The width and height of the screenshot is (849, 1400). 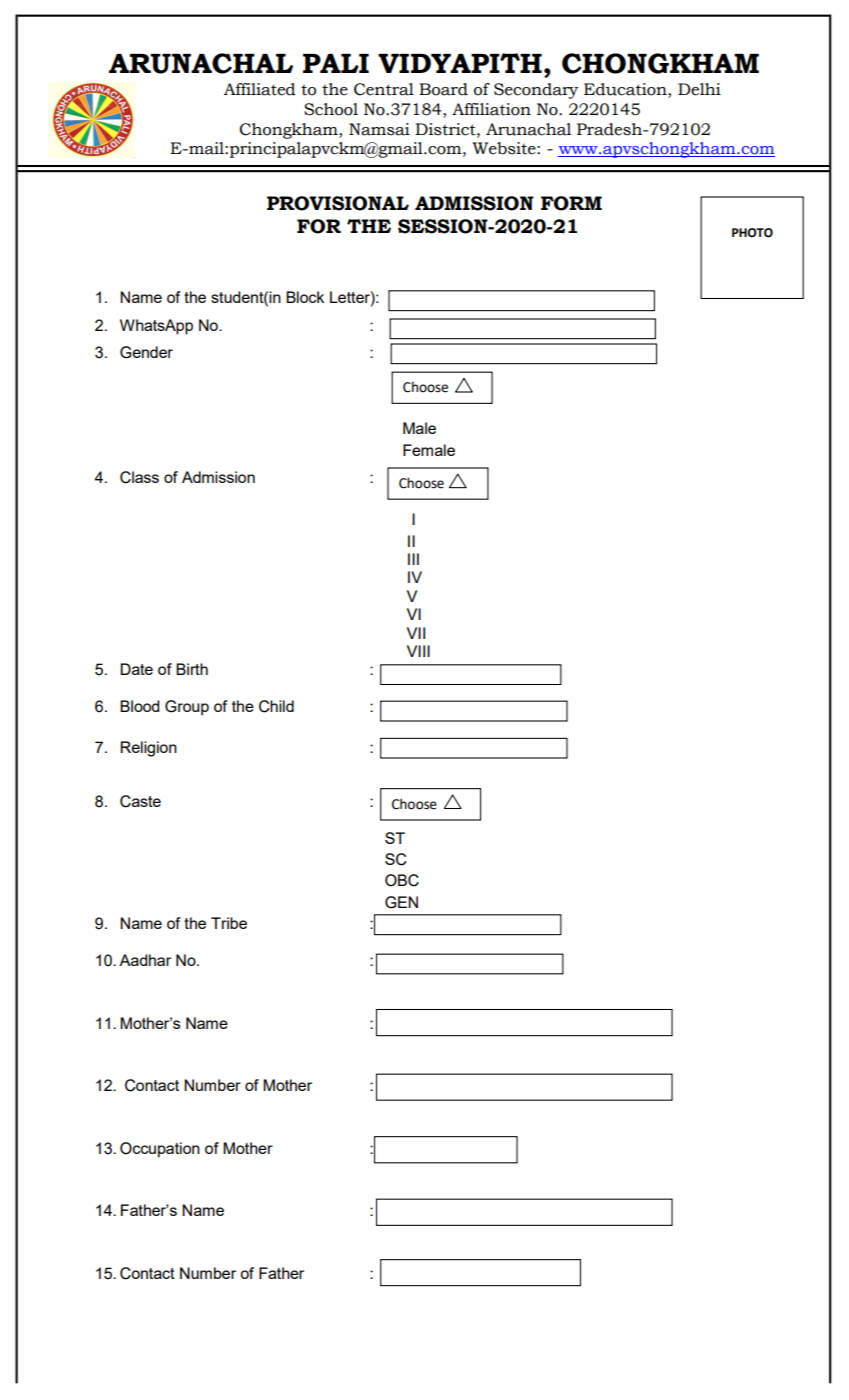 I want to click on Delhi, so click(x=699, y=89).
